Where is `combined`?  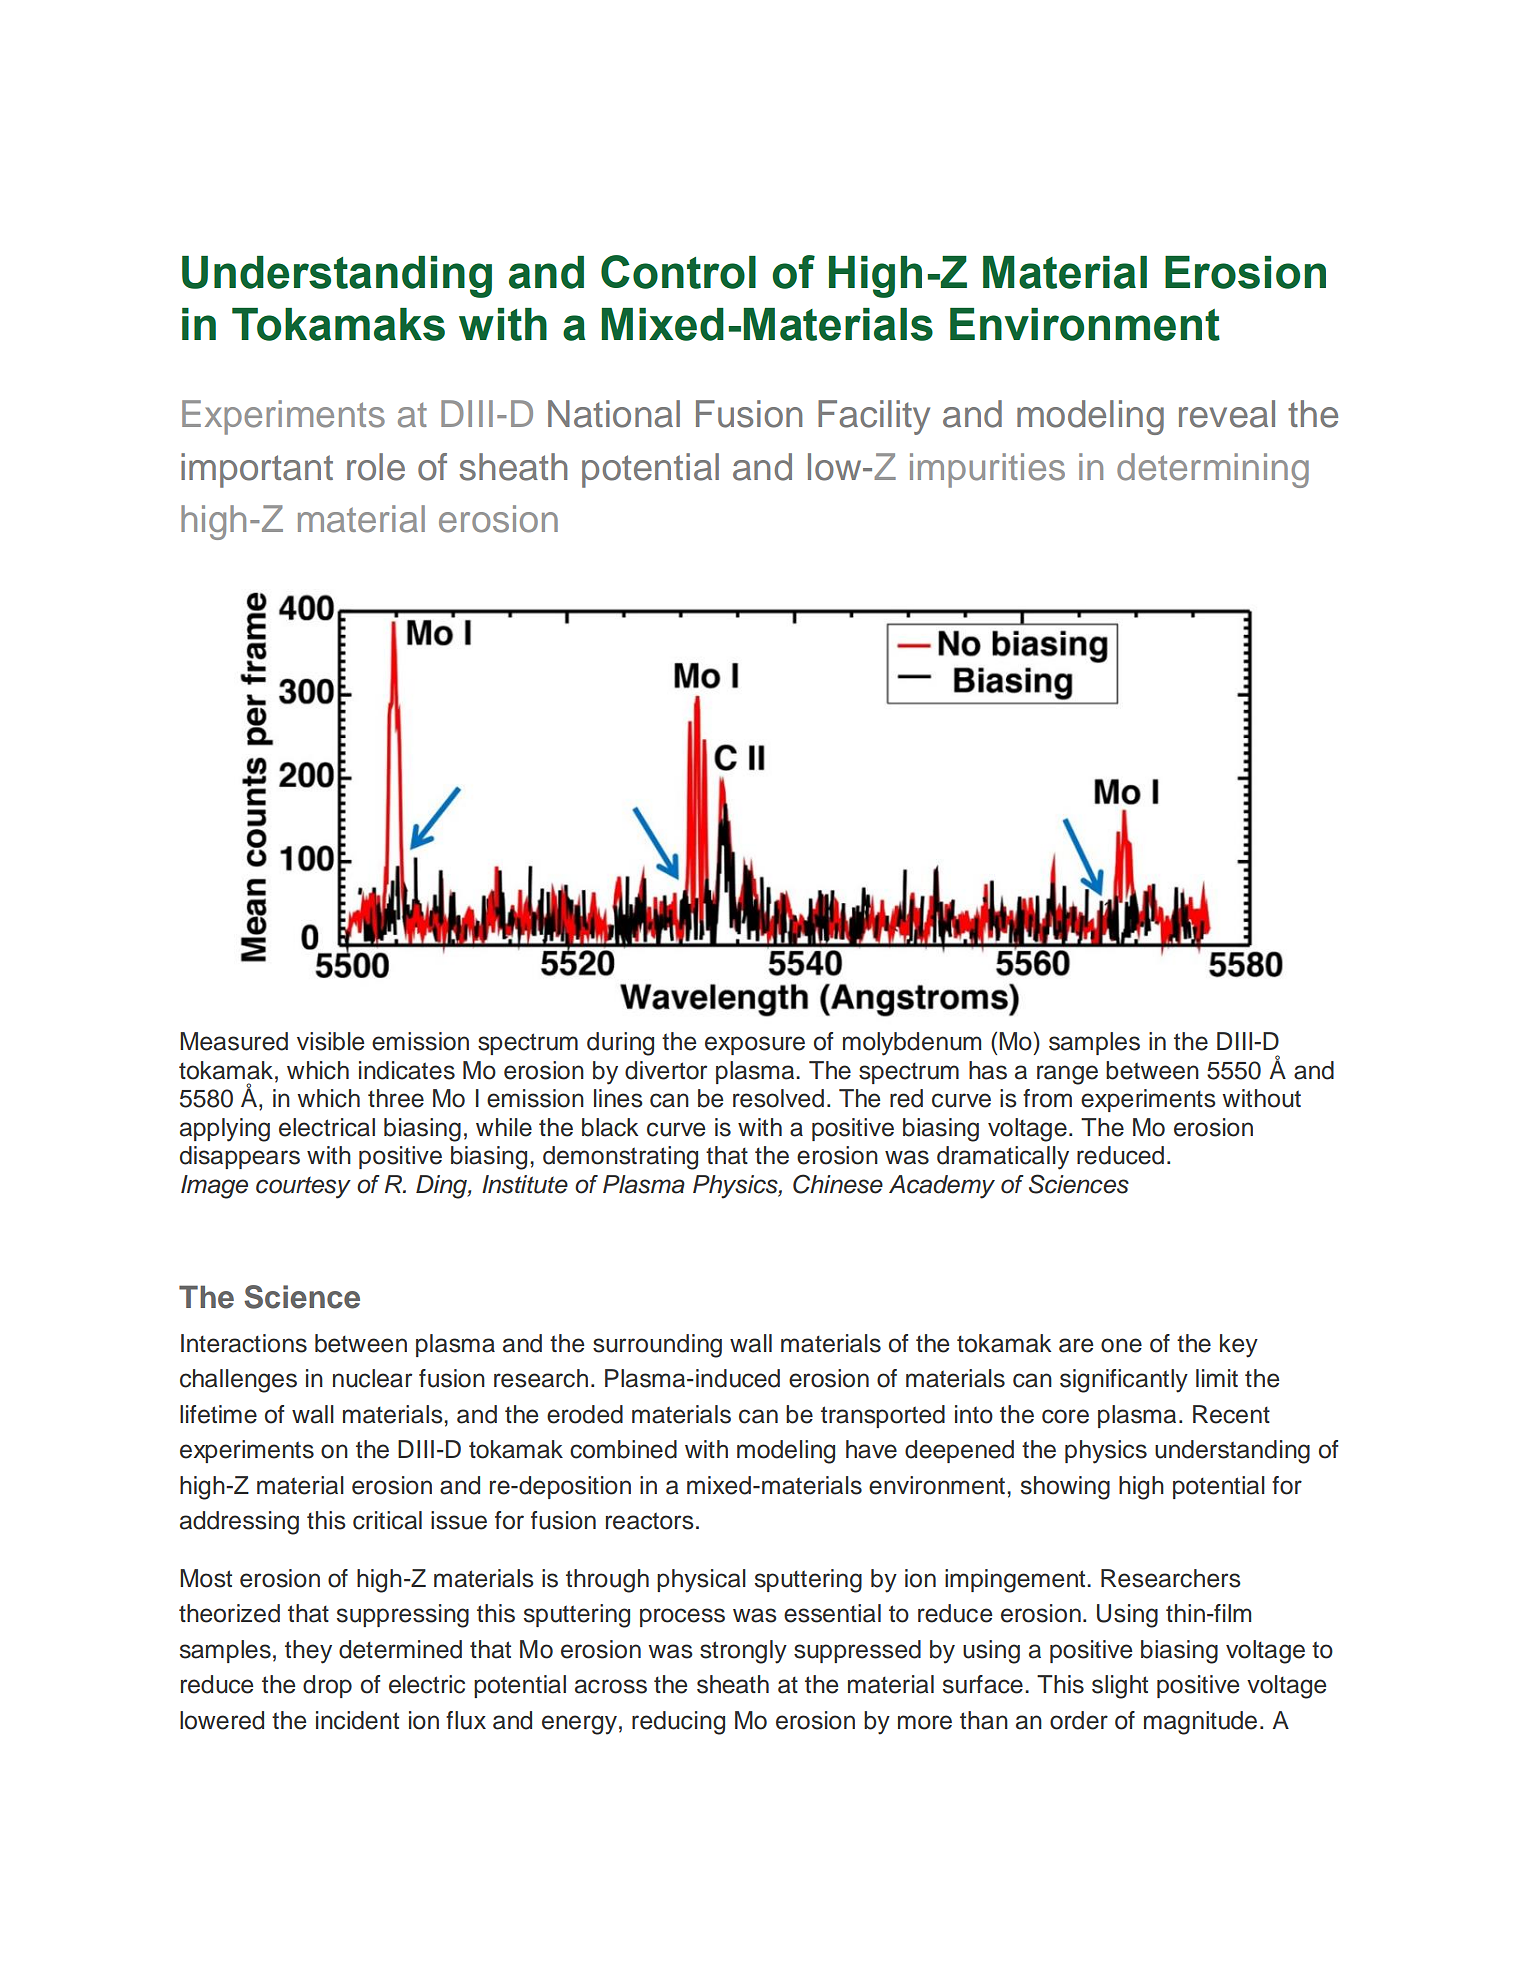
combined is located at coordinates (623, 1449).
